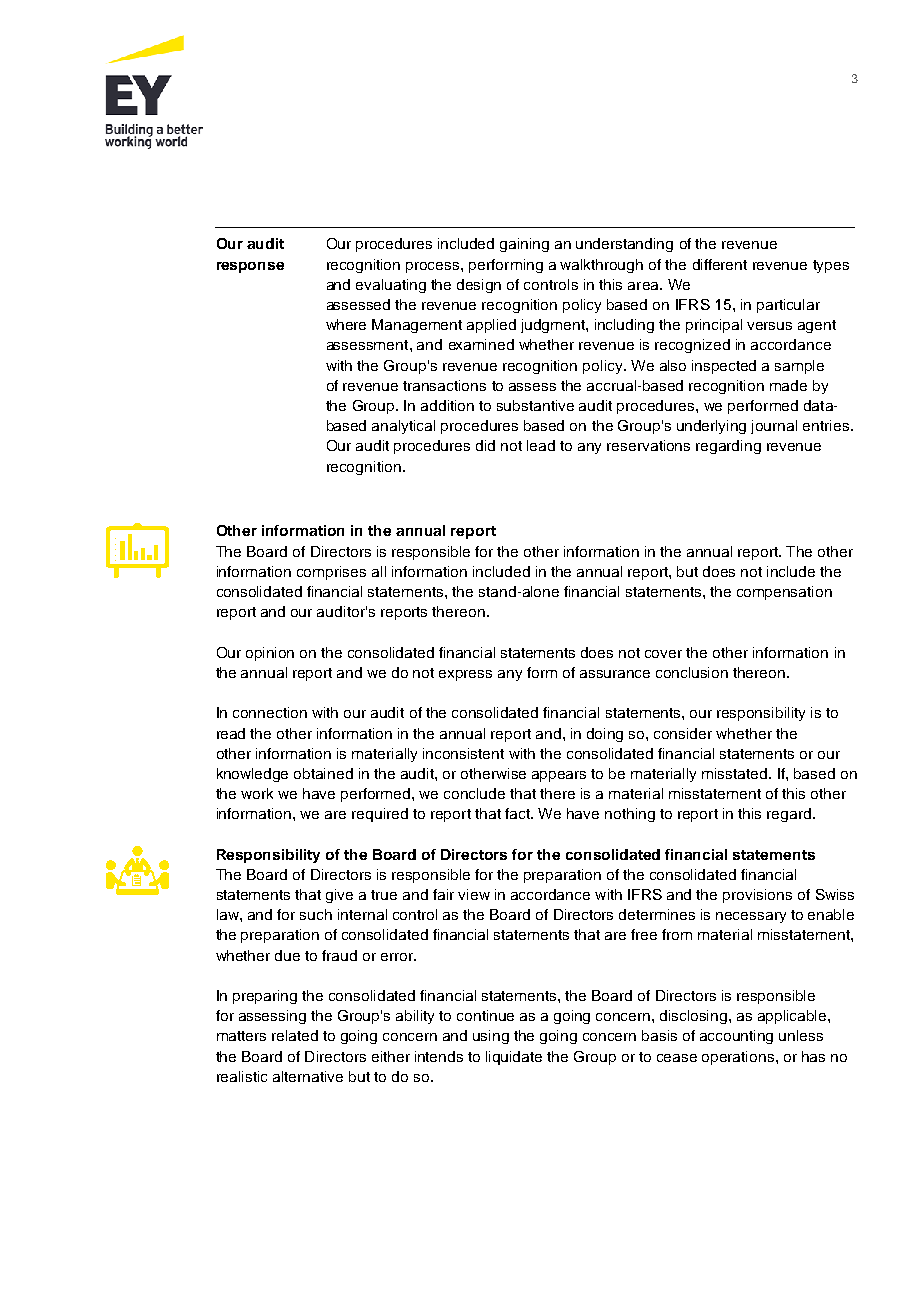 The width and height of the screenshot is (924, 1308). What do you see at coordinates (514, 1058) in the screenshot?
I see `liquidate` at bounding box center [514, 1058].
